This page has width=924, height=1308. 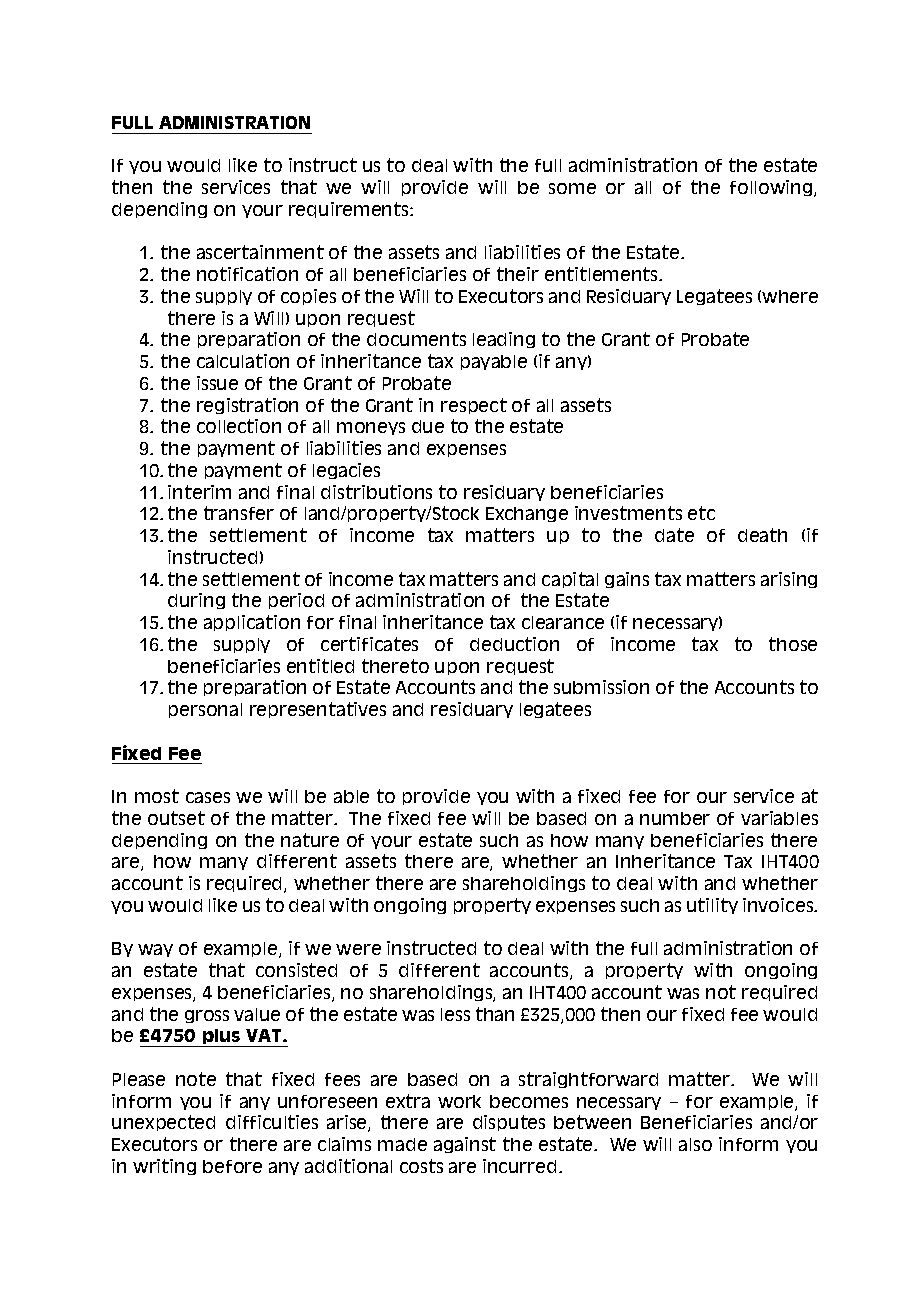 What do you see at coordinates (701, 513) in the page?
I see `etc` at bounding box center [701, 513].
